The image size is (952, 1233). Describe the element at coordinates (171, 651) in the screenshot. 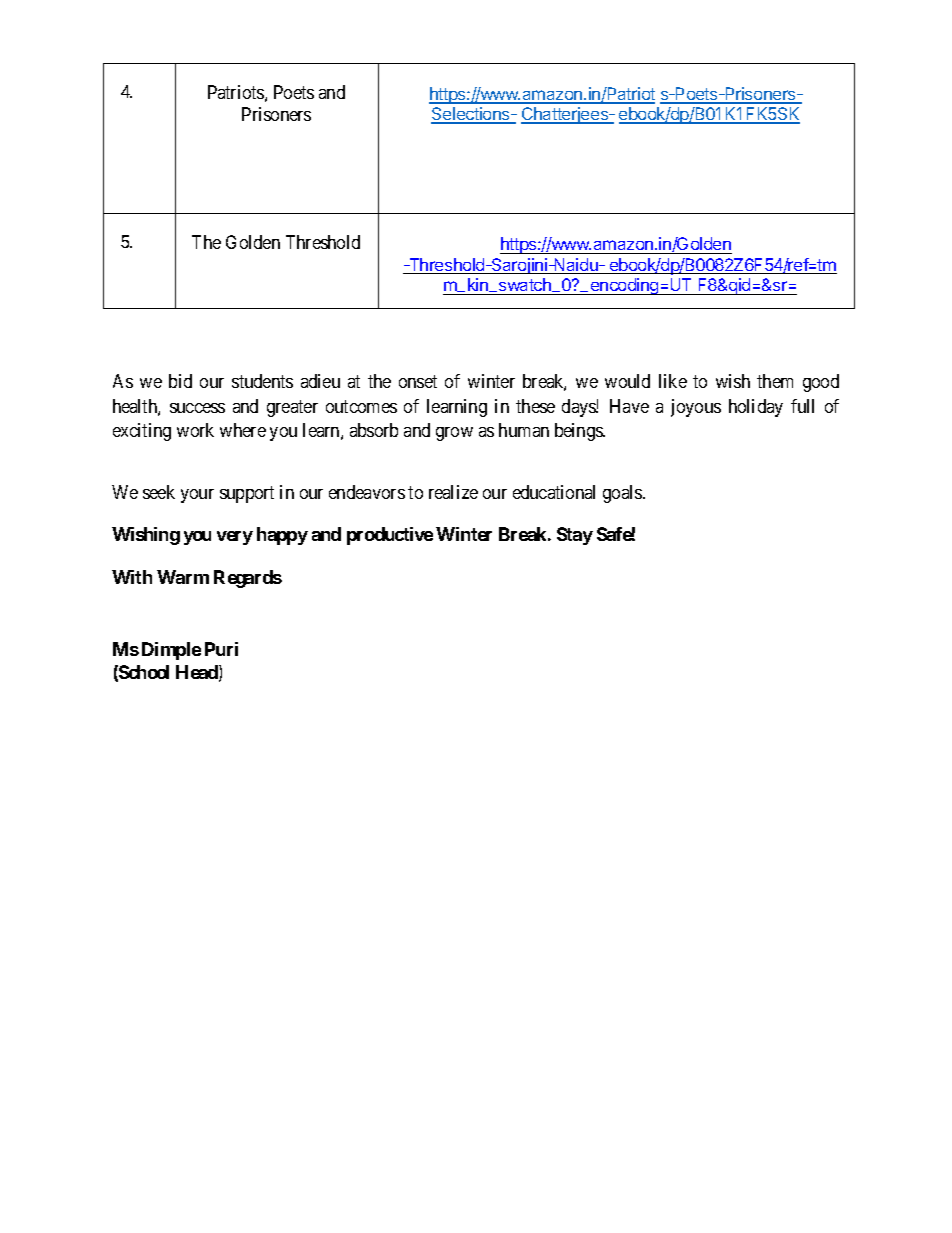

I see `Dimple` at that location.
